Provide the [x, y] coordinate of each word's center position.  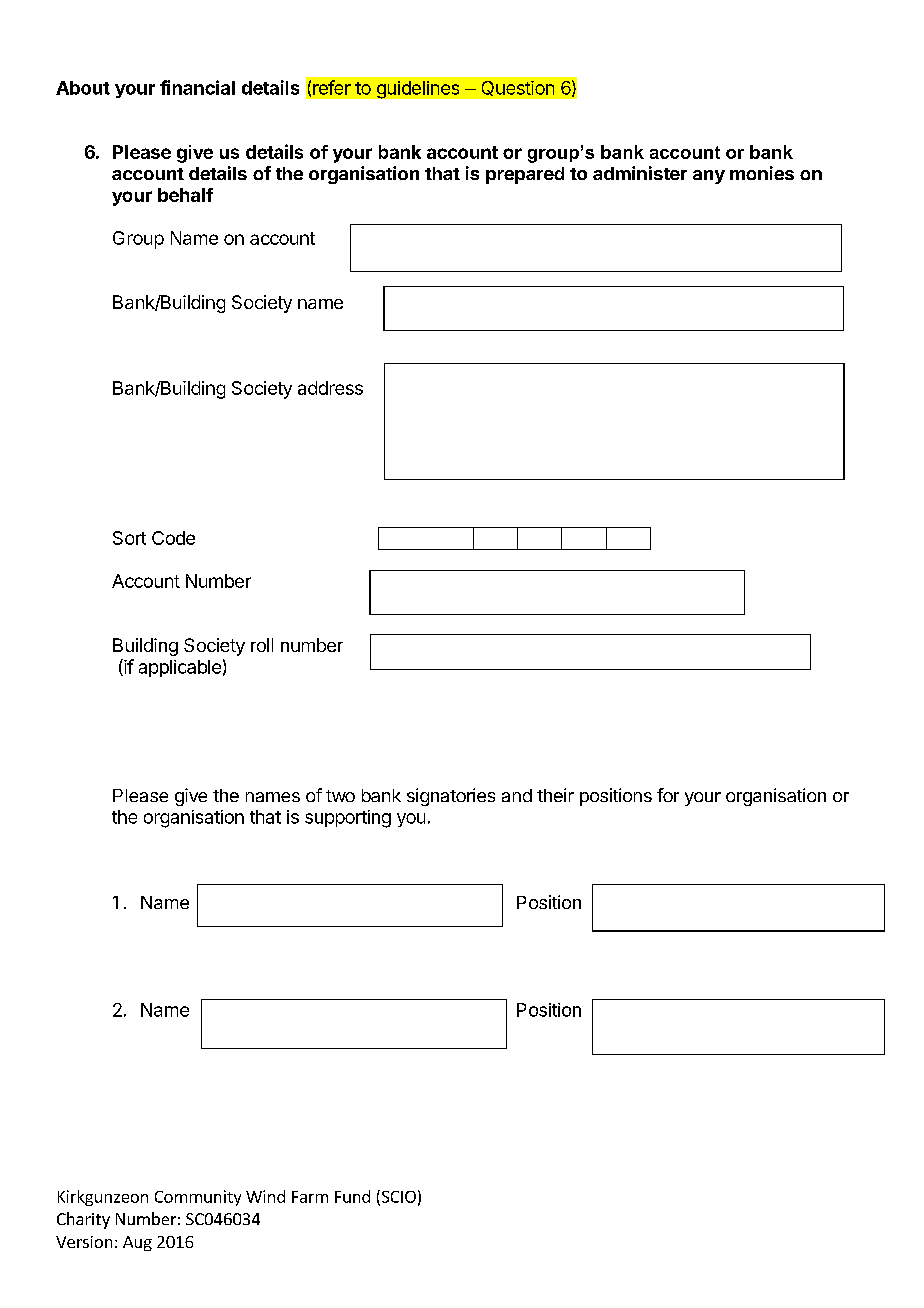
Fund [352, 1196]
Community [198, 1198]
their [555, 795]
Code [173, 538]
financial [197, 87]
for [668, 795]
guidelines [418, 90]
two [340, 796]
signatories [451, 797]
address [330, 388]
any [709, 177]
